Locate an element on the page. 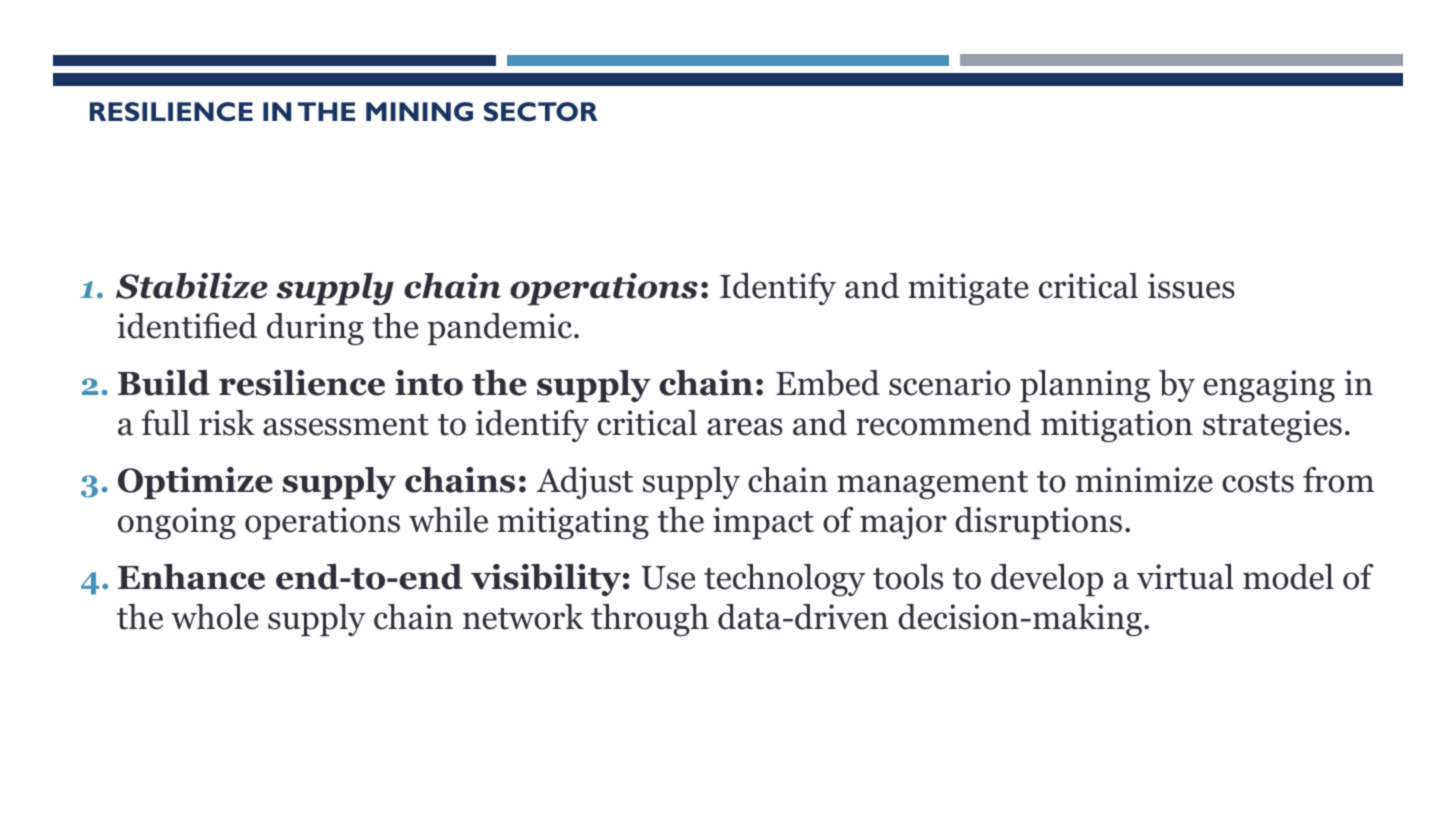  Embed is located at coordinates (828, 383).
